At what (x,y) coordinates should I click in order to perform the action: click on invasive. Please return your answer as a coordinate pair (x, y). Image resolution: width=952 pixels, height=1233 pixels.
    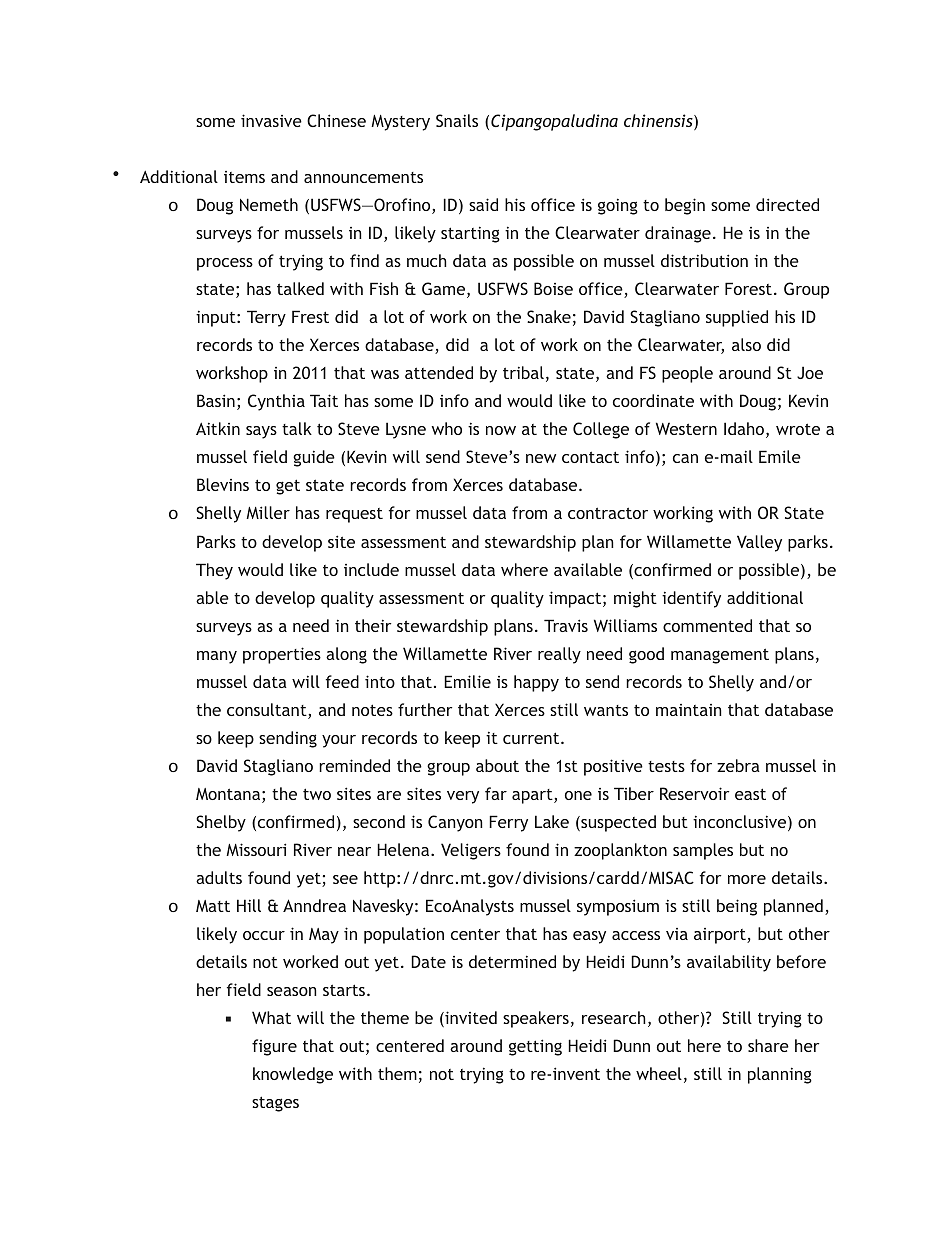
    Looking at the image, I should click on (271, 120).
